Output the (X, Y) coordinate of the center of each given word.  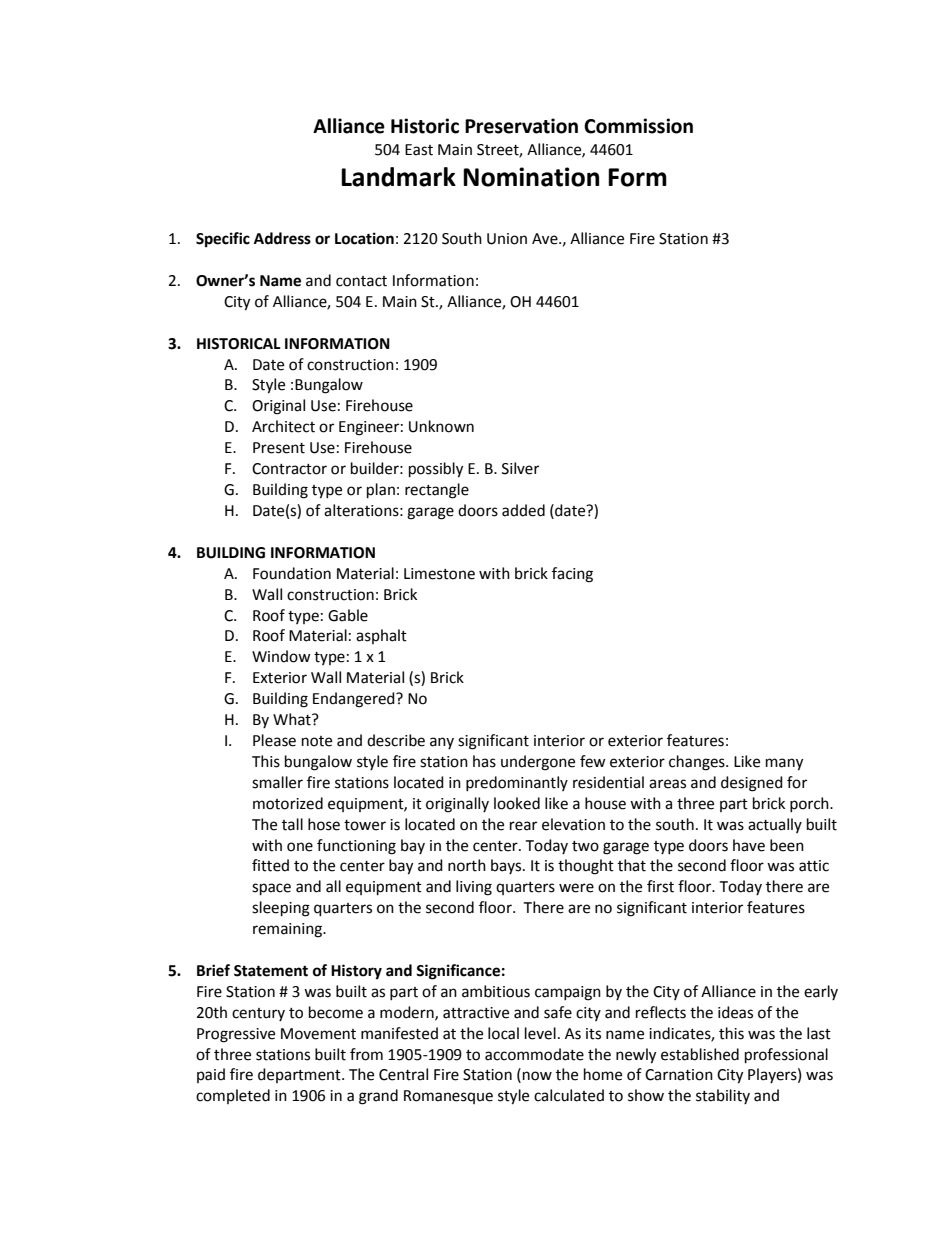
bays (507, 866)
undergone (538, 763)
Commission (638, 126)
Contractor (289, 469)
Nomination (531, 177)
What (293, 719)
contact (361, 281)
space (271, 889)
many (784, 764)
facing (572, 575)
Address (282, 238)
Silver (520, 468)
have (749, 845)
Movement (318, 1034)
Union (507, 239)
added (523, 510)
